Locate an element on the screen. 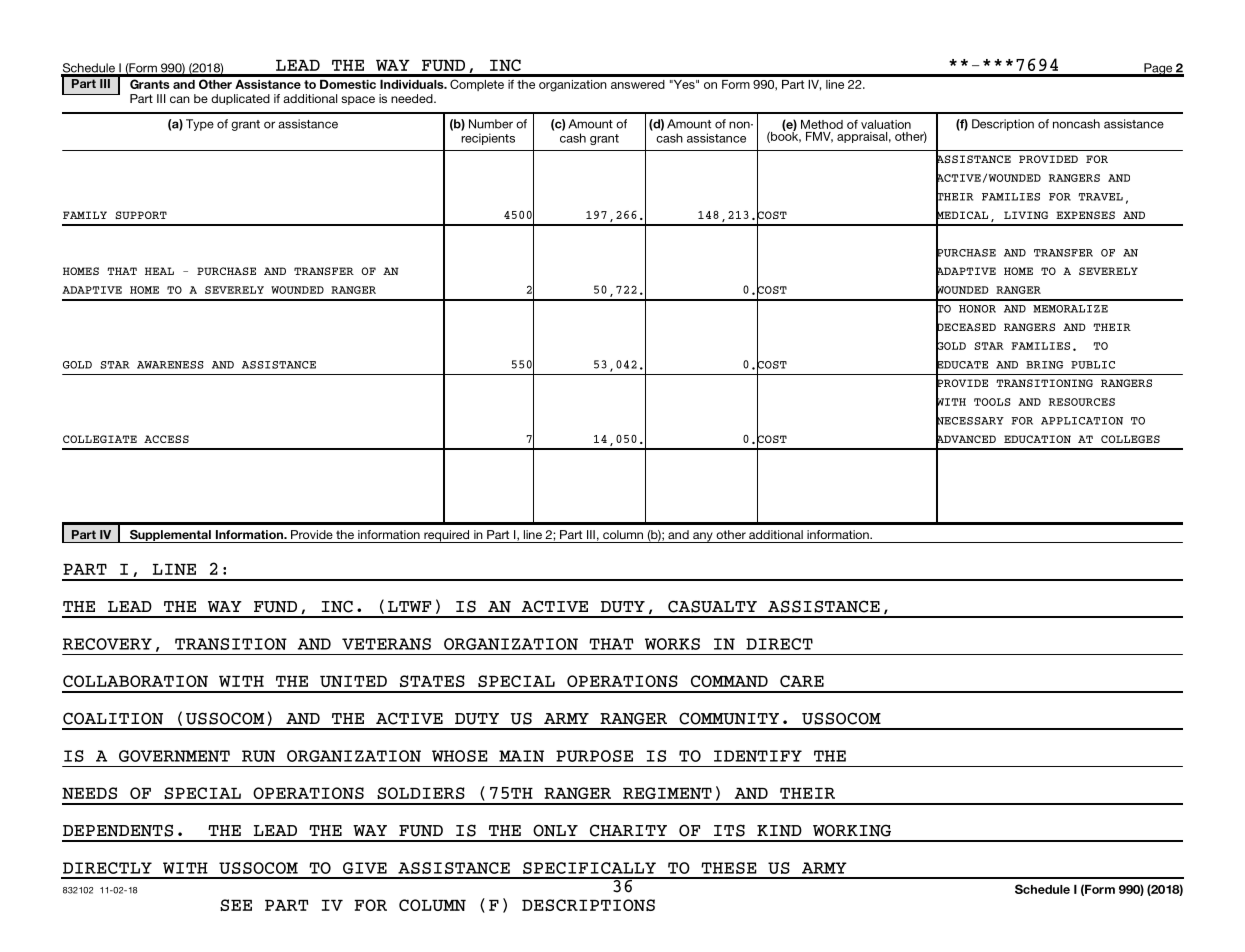 The height and width of the screenshot is (952, 1245). EDUCATION is located at coordinates (1037, 439).
